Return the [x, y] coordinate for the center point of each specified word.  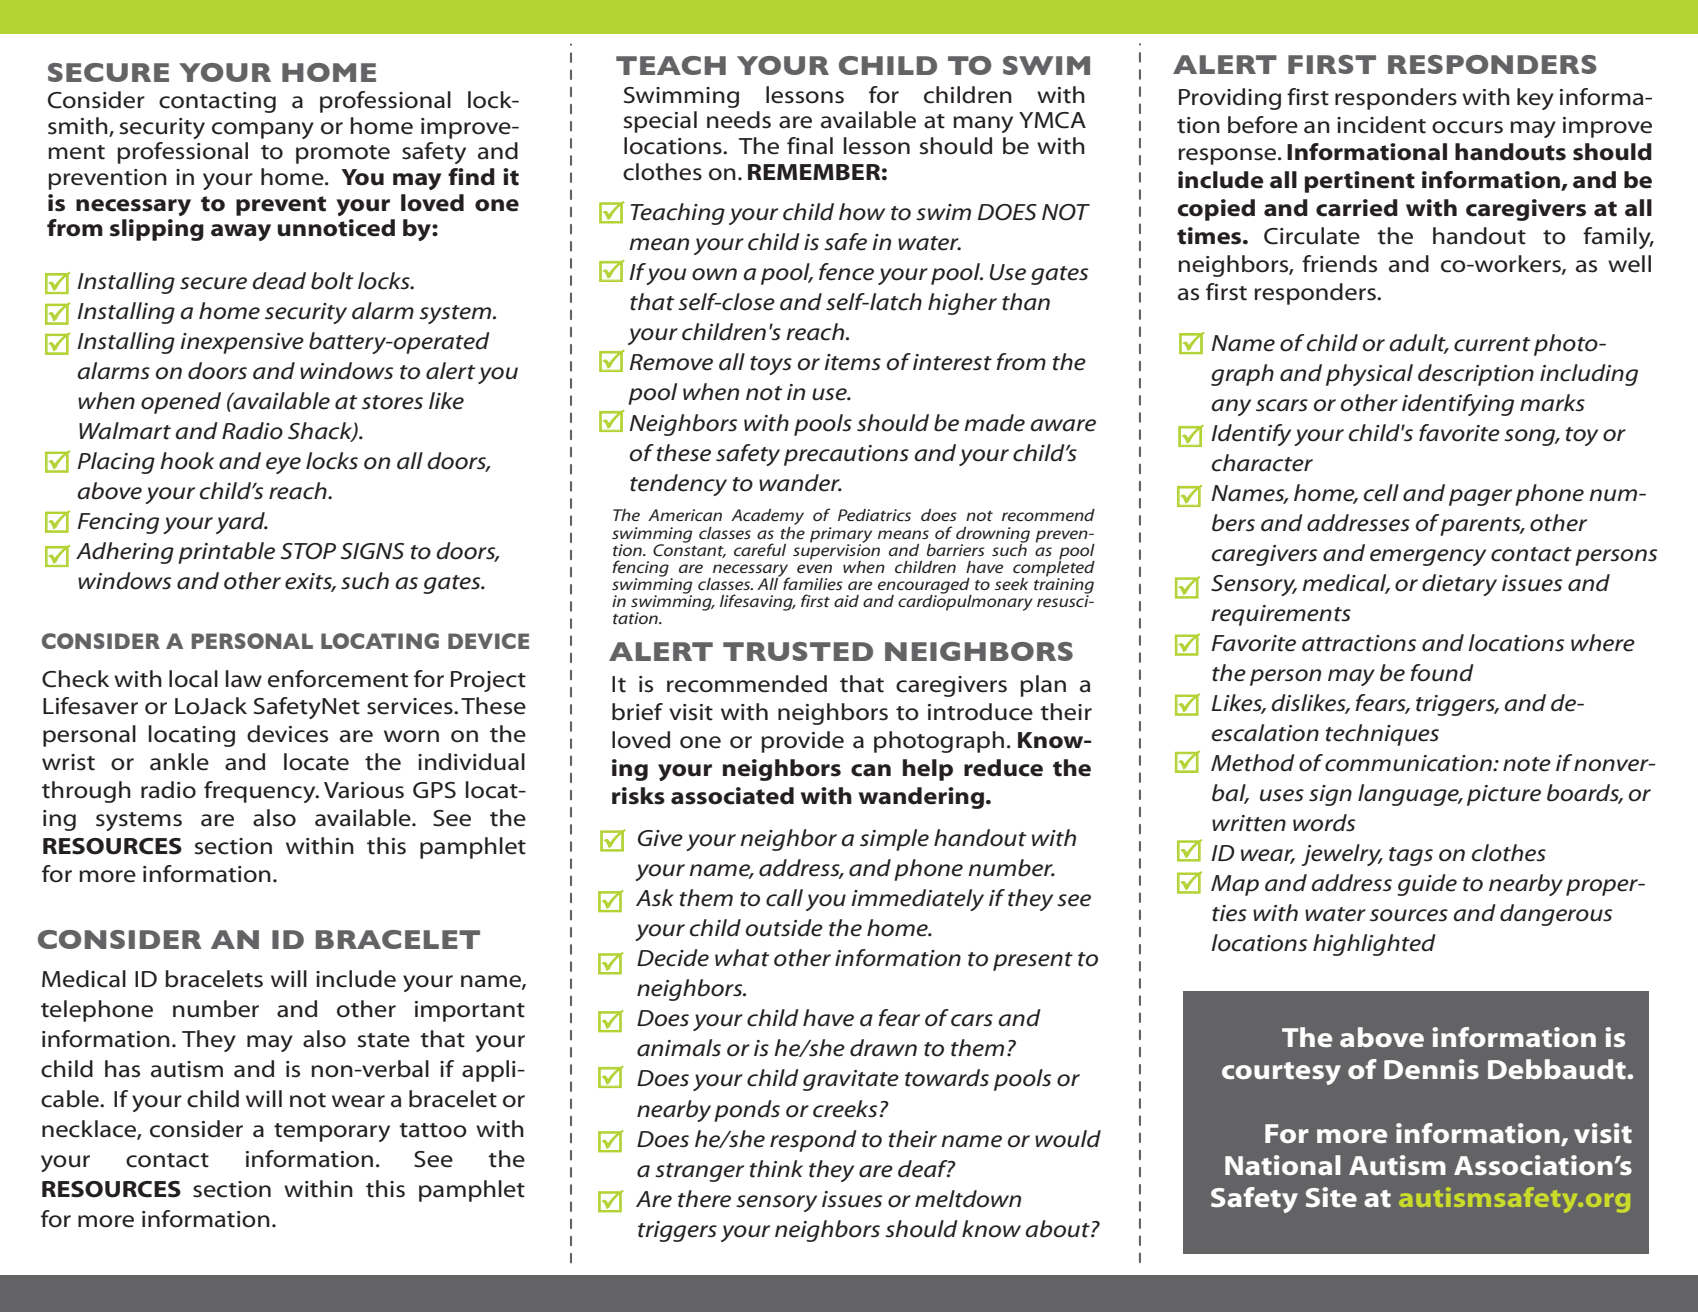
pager [1480, 497]
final [810, 146]
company [263, 130]
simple [894, 840]
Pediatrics [874, 515]
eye [283, 465]
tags [1411, 856]
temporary [332, 1132]
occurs [1467, 127]
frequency [261, 792]
